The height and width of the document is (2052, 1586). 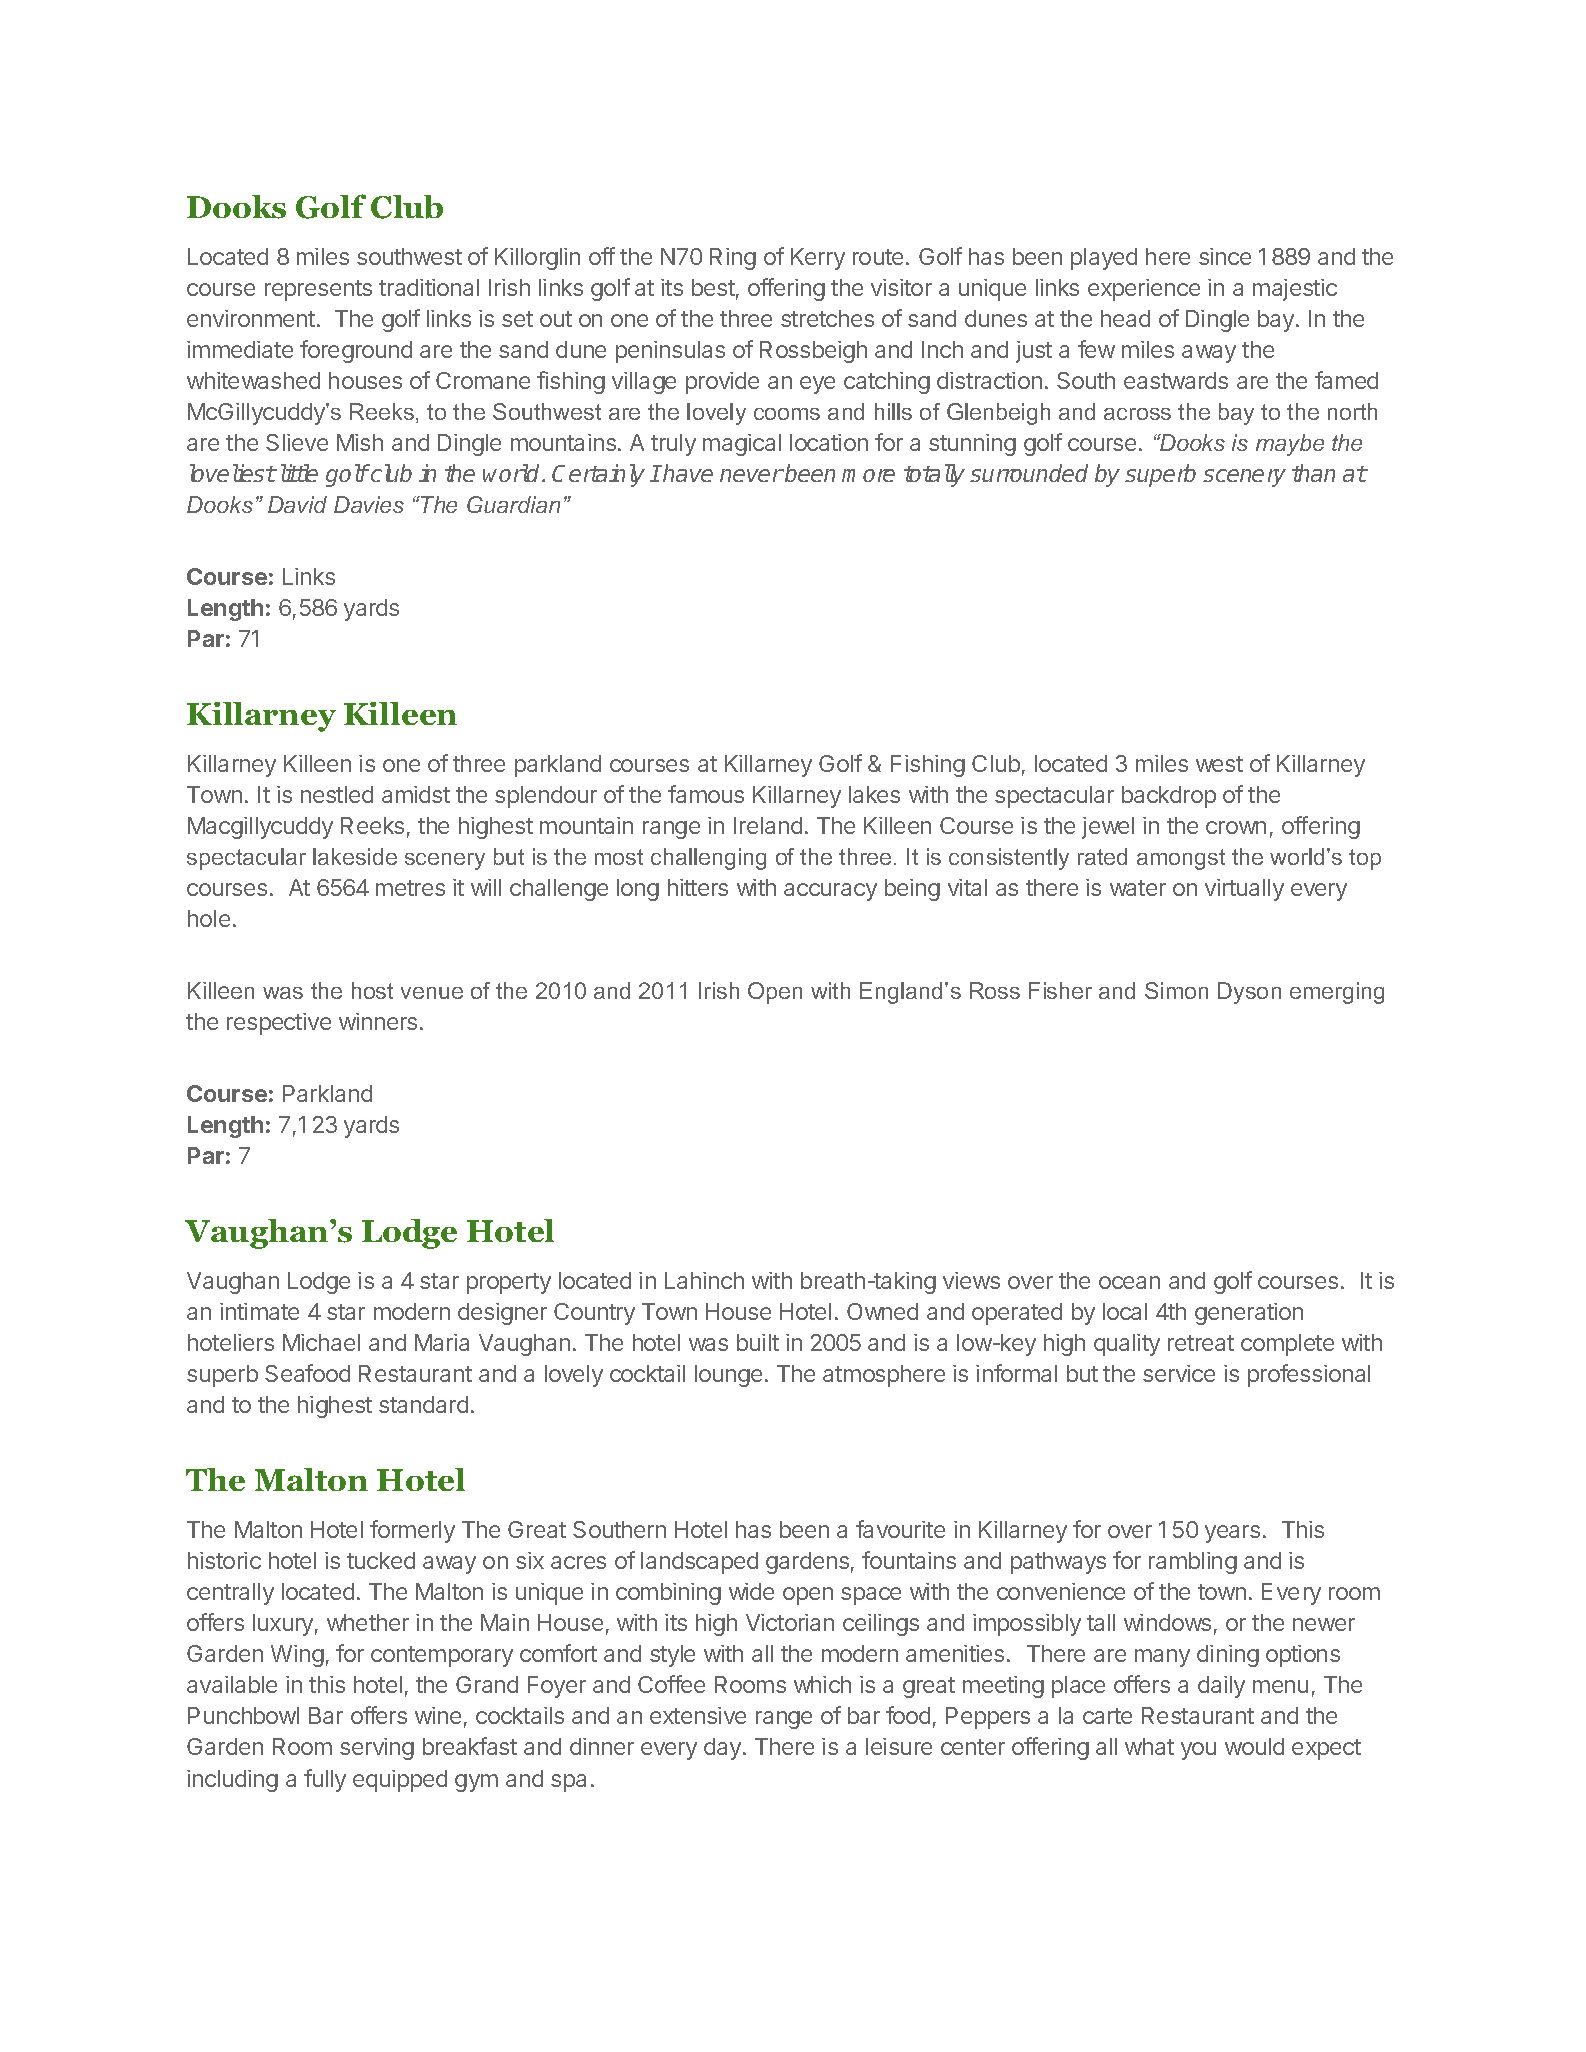 I want to click on since, so click(x=1225, y=256).
